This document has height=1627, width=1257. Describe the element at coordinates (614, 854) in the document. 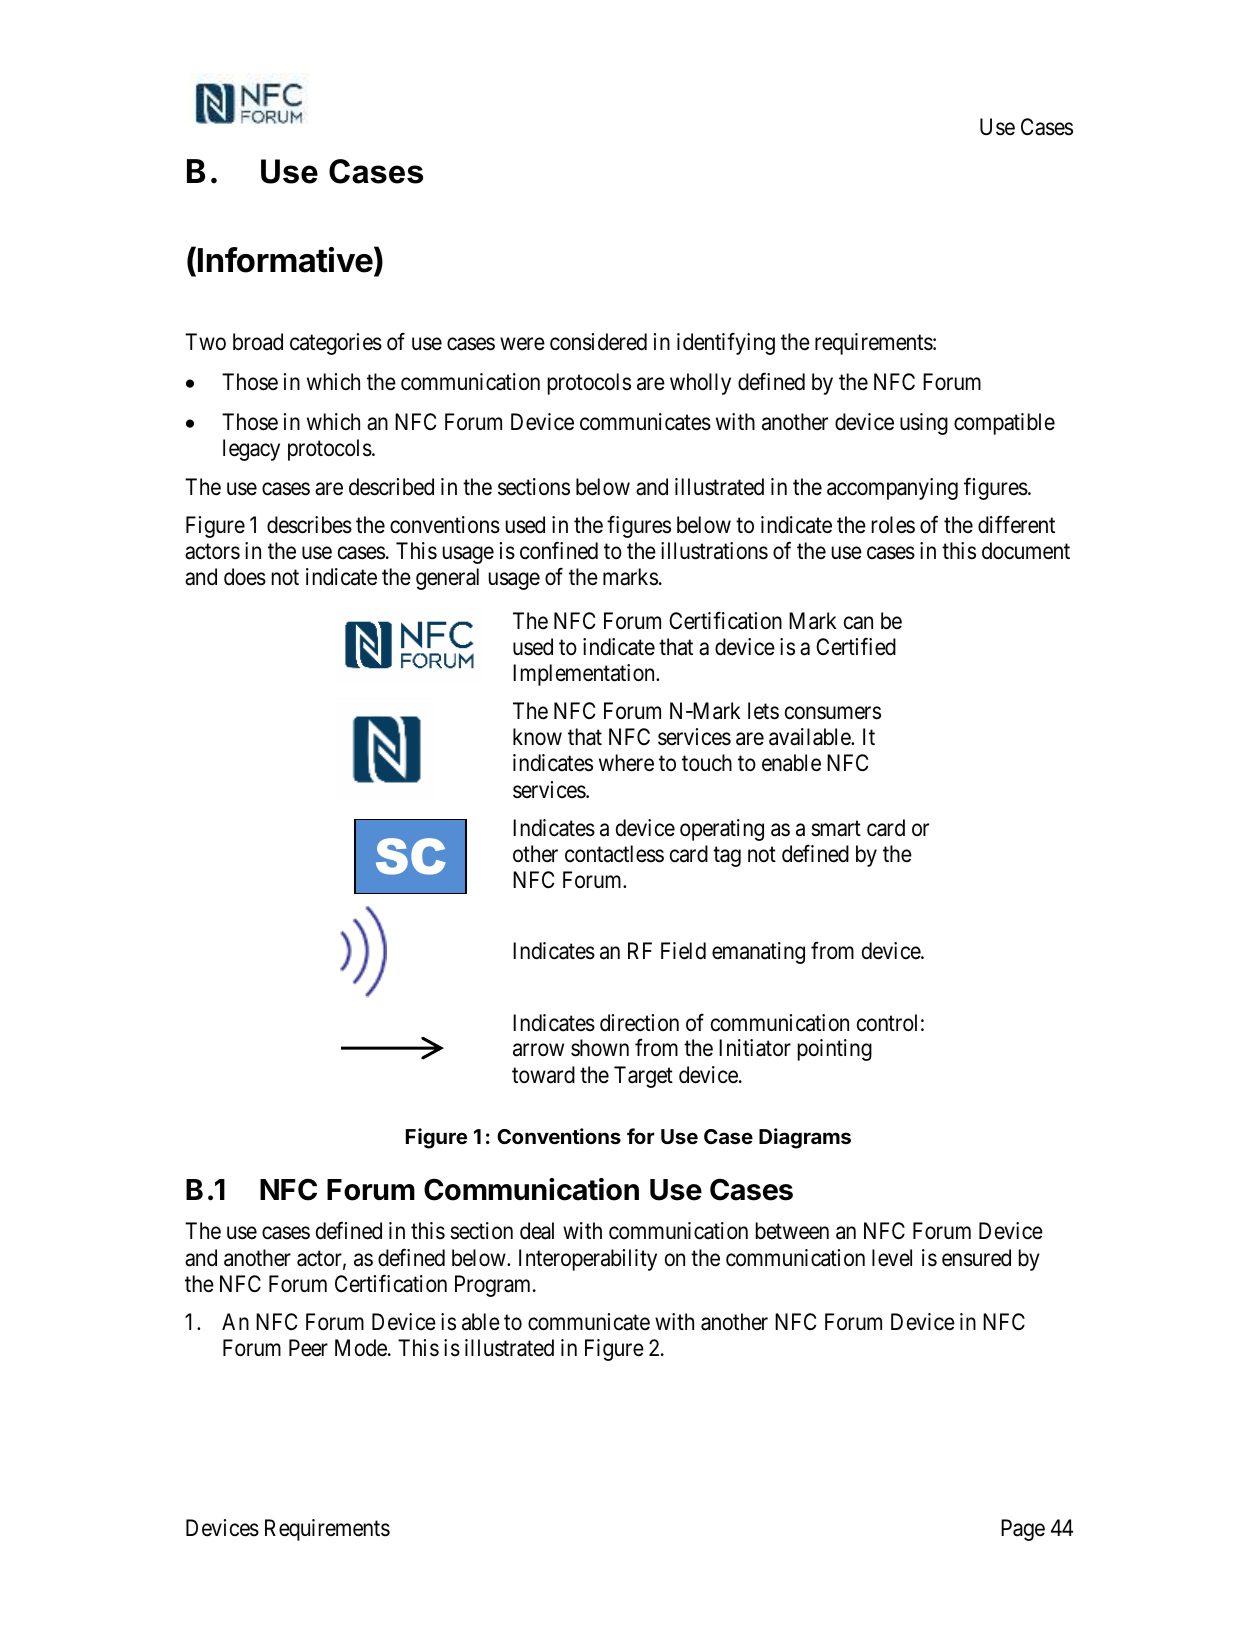

I see `contactless` at that location.
